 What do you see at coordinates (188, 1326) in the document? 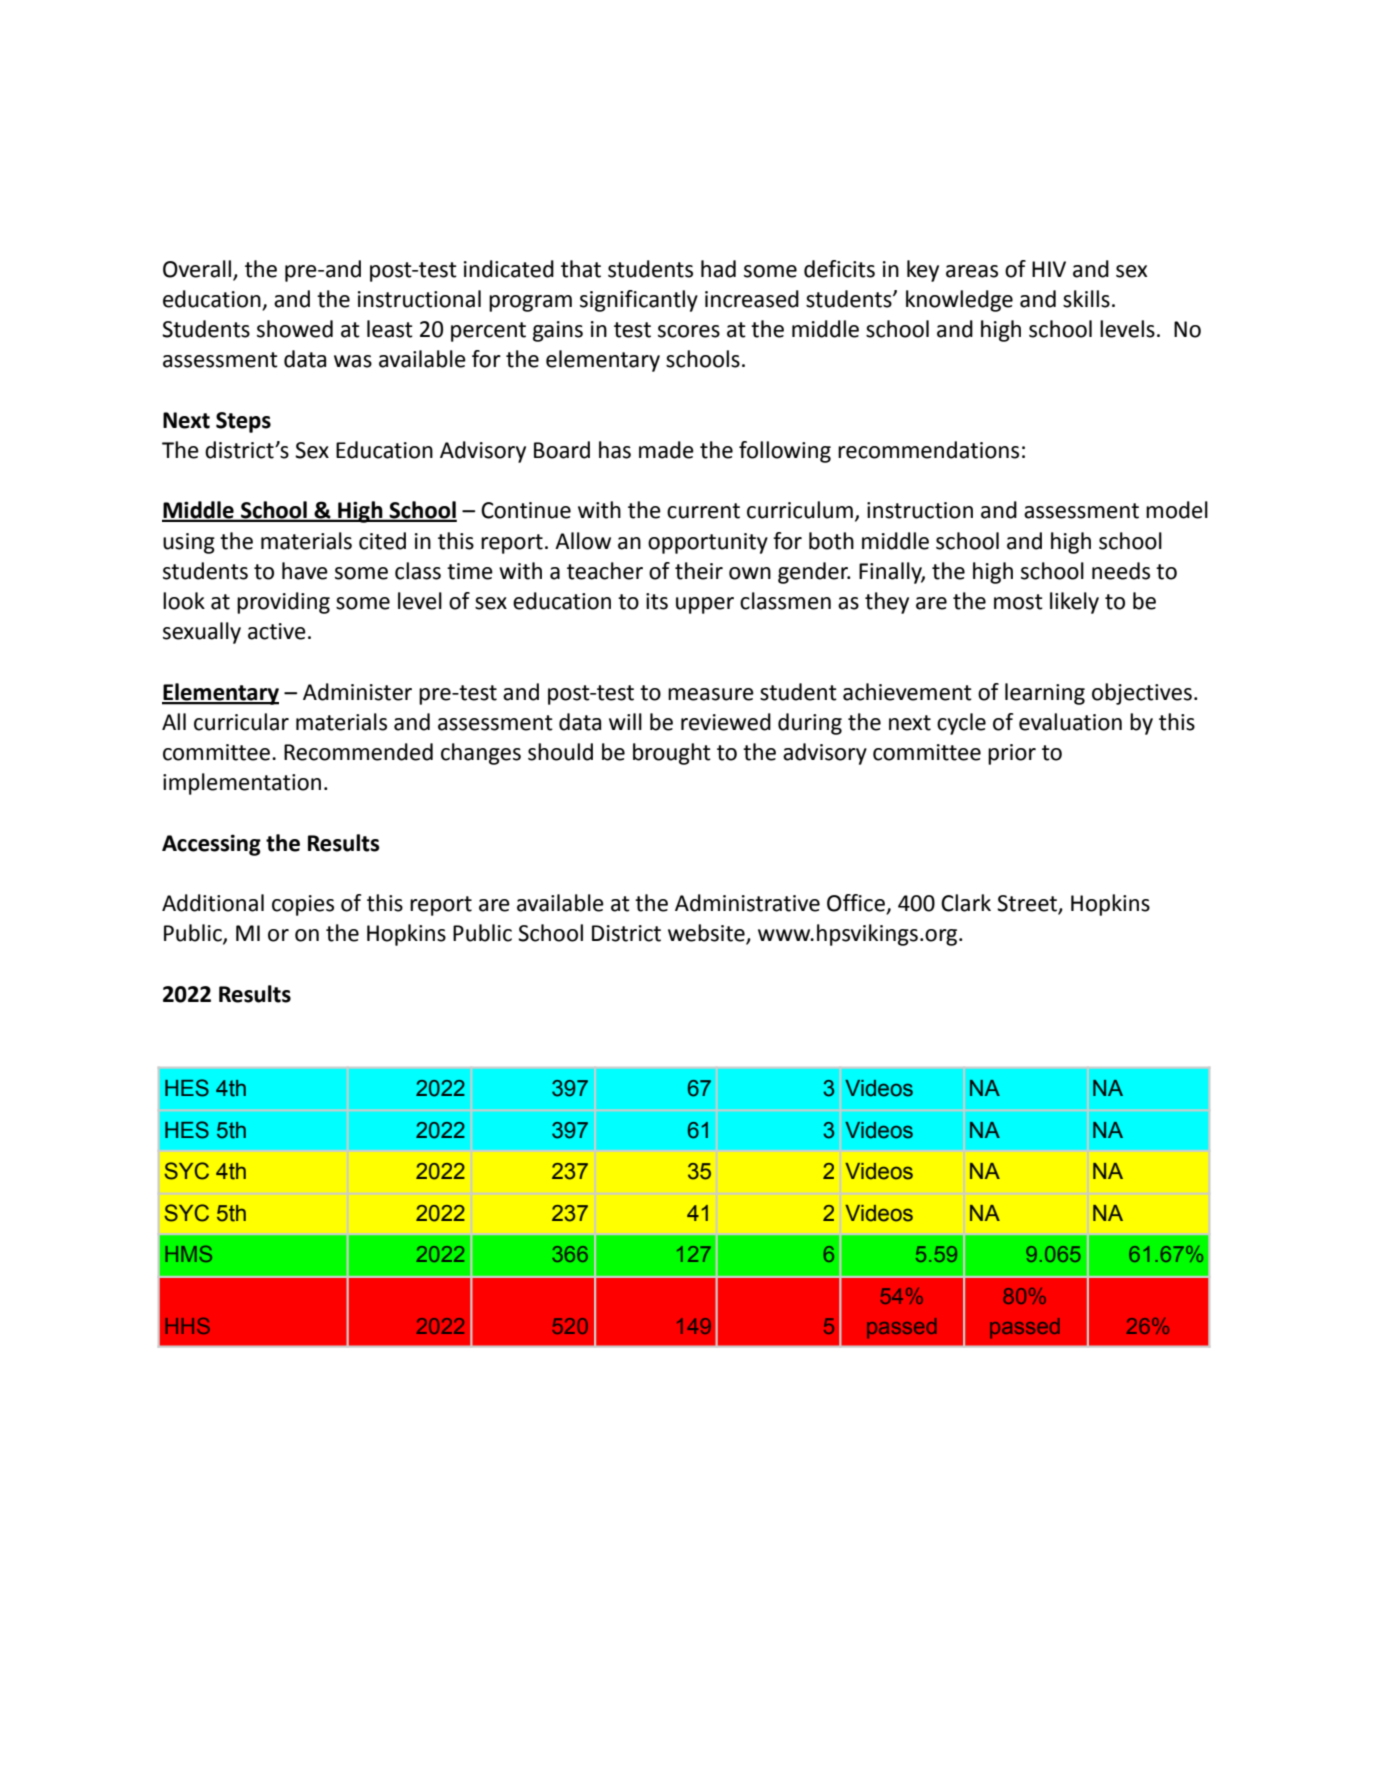
I see `HHS` at bounding box center [188, 1326].
